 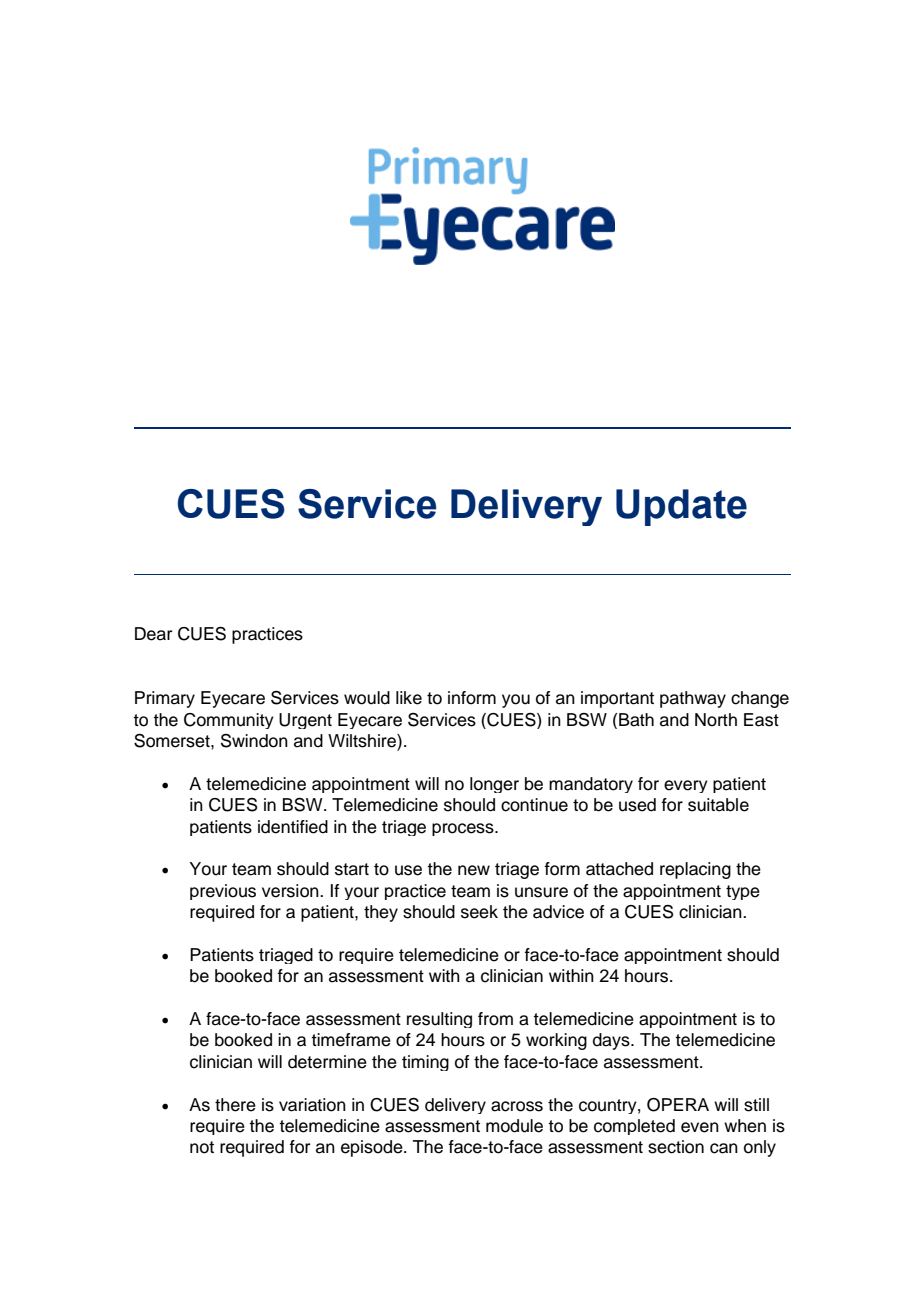 What do you see at coordinates (718, 805) in the screenshot?
I see `suitable` at bounding box center [718, 805].
